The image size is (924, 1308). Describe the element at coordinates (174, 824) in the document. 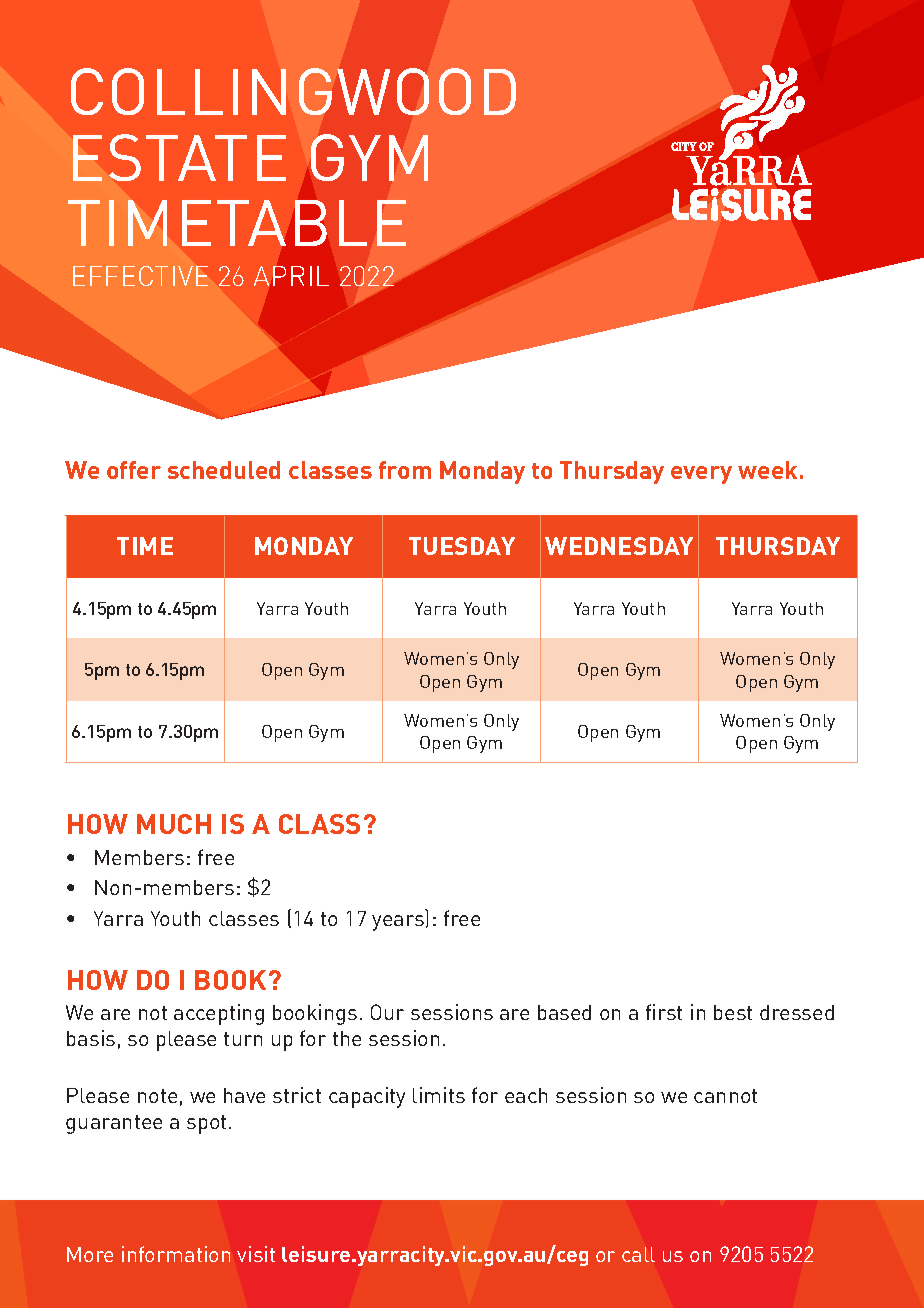

I see `MUCH` at that location.
